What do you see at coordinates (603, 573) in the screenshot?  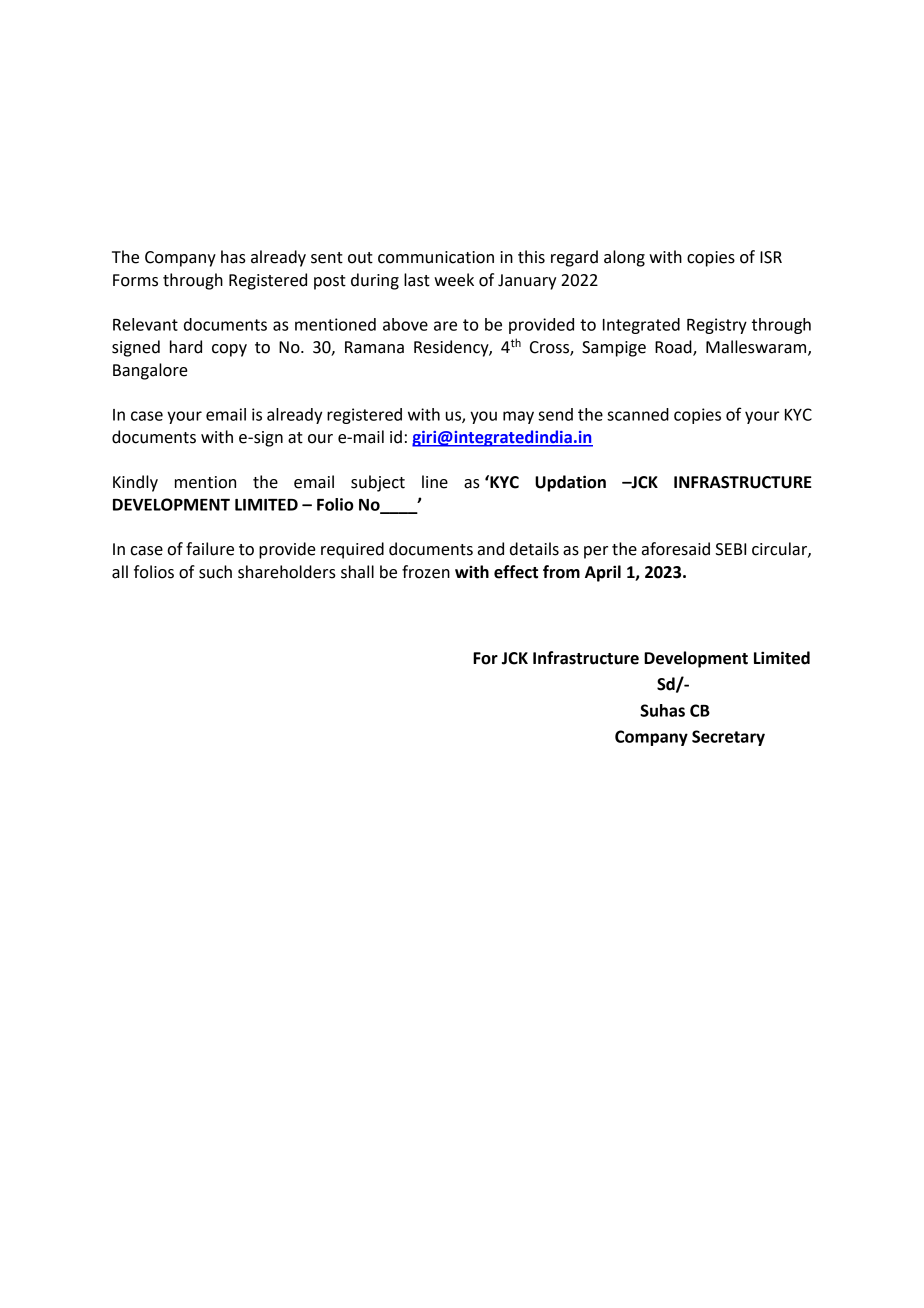 I see `April` at bounding box center [603, 573].
